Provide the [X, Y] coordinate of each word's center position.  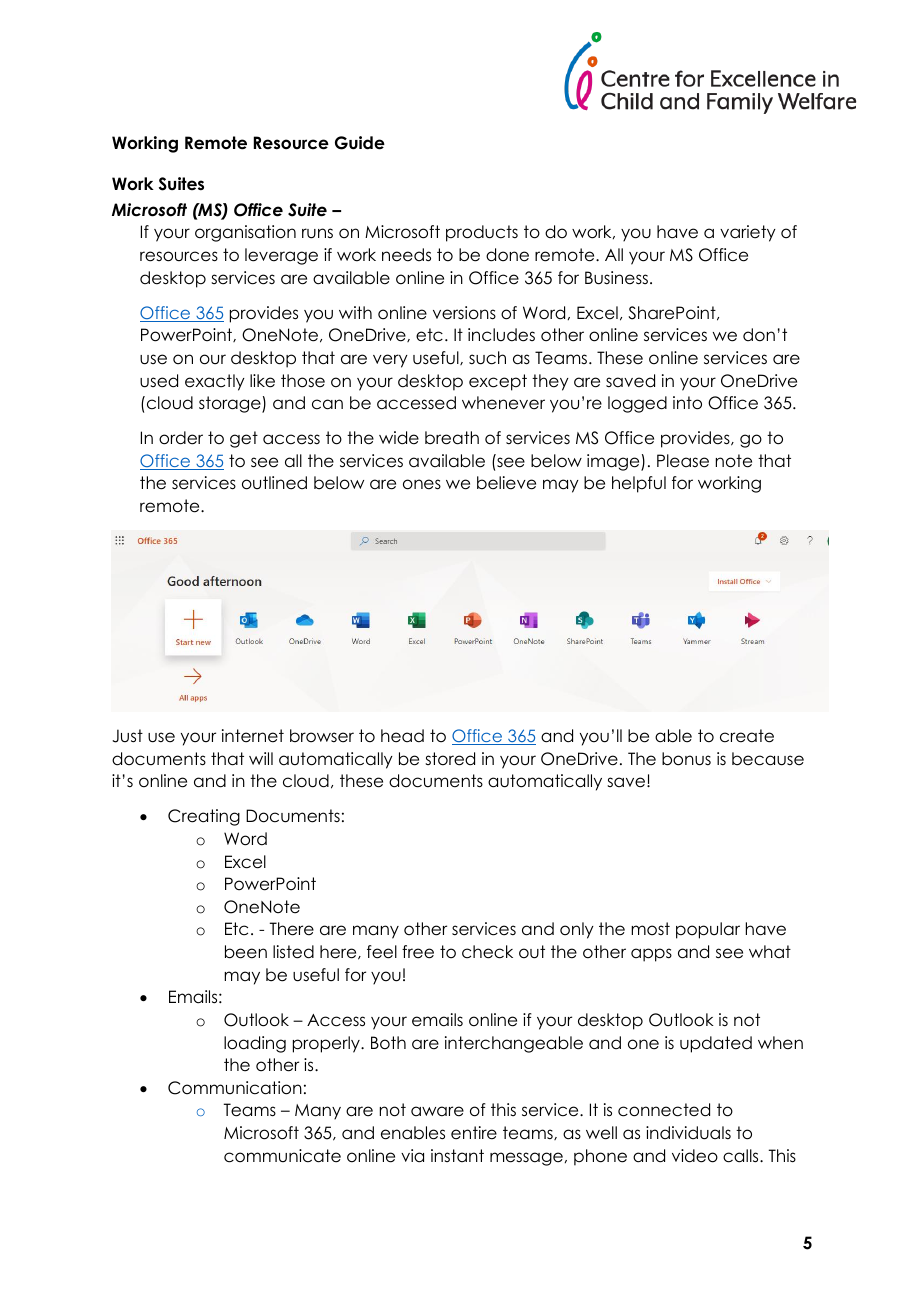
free [418, 952]
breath [452, 438]
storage [231, 404]
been [246, 952]
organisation [245, 233]
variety [748, 233]
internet [253, 736]
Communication [235, 1088]
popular [708, 930]
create [747, 736]
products [482, 233]
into [687, 403]
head [402, 736]
